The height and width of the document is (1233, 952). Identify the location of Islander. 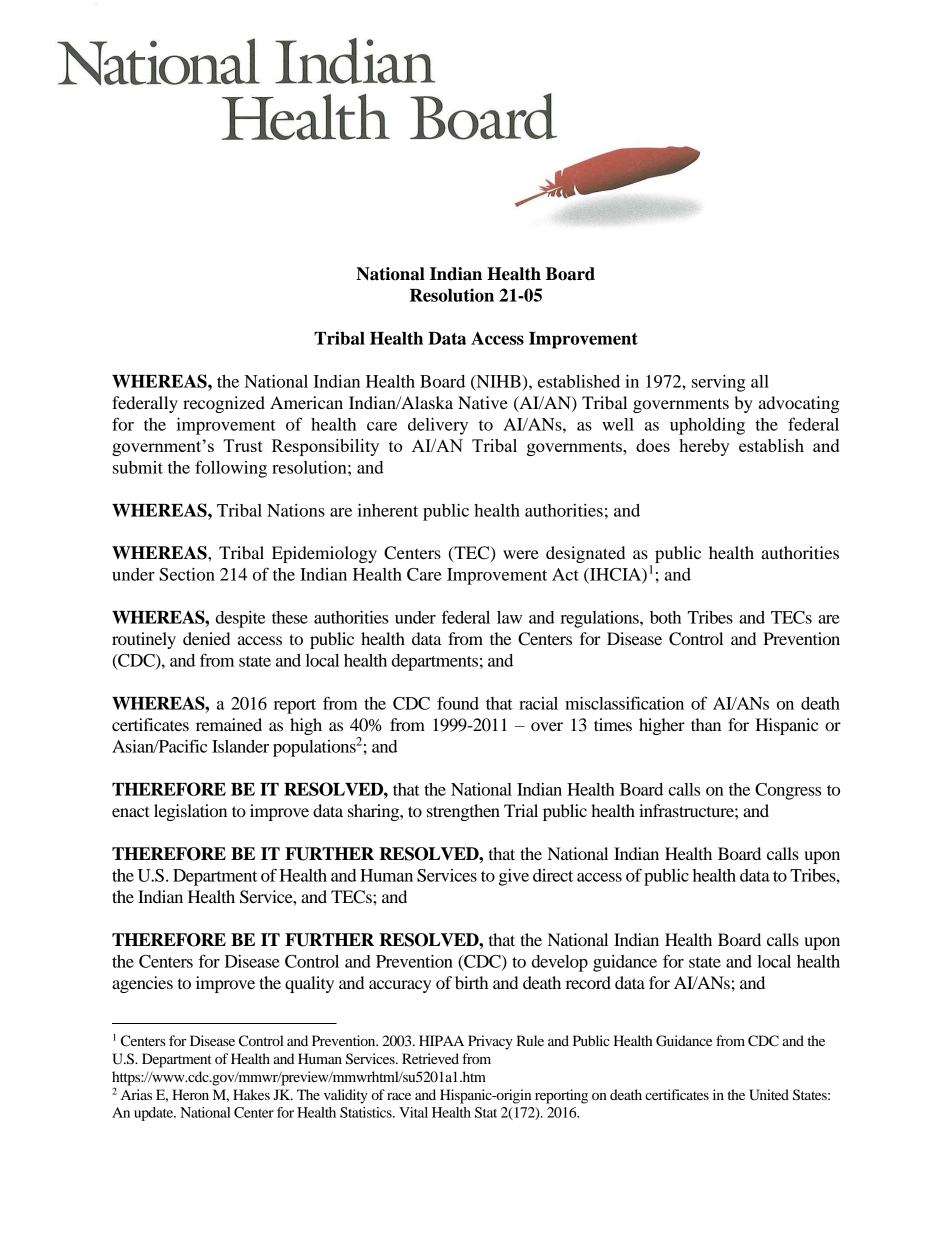
(240, 746).
